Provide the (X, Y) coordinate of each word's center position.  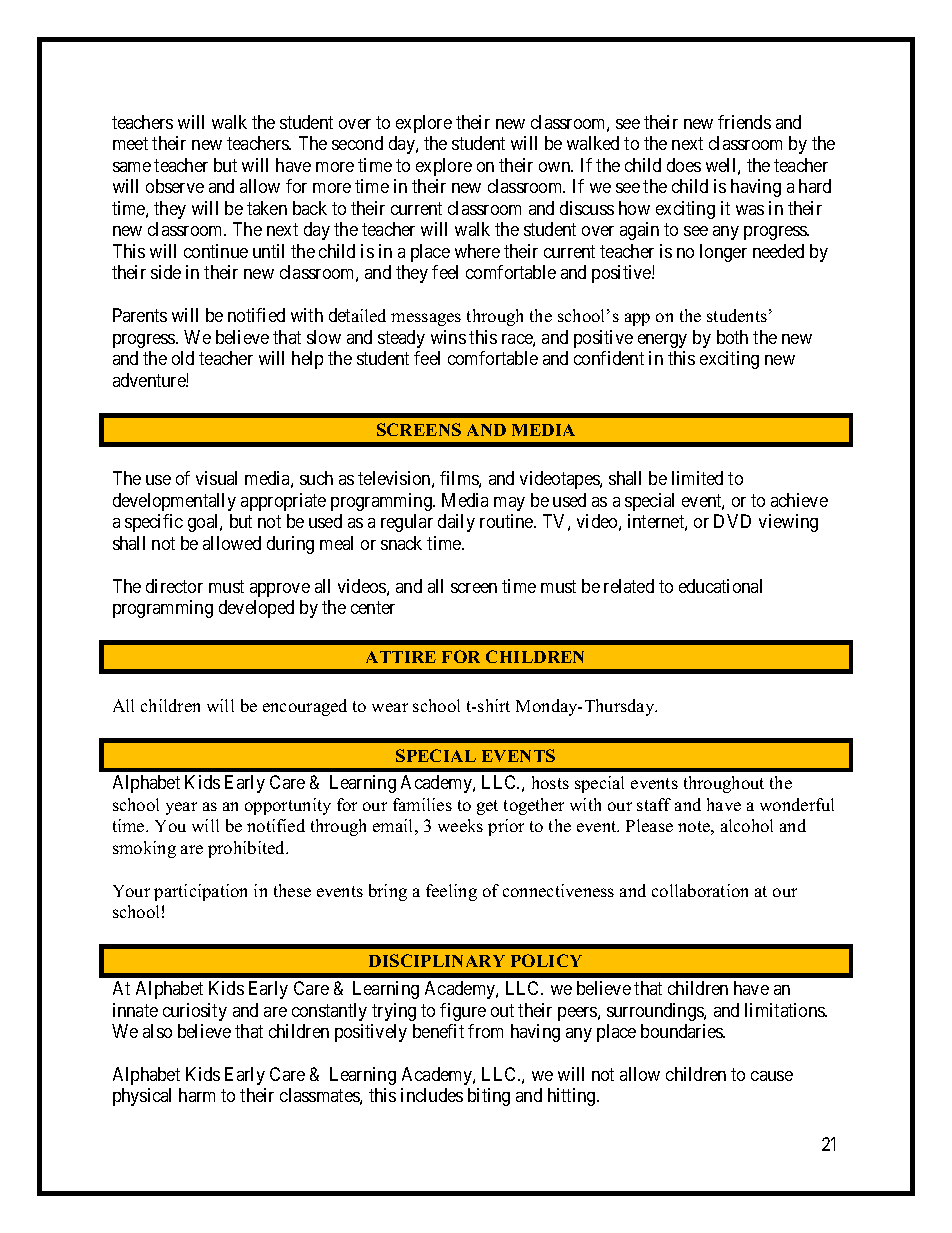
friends (744, 122)
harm (197, 1095)
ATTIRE (401, 657)
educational (720, 586)
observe (175, 186)
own (556, 167)
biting (489, 1097)
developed (256, 609)
